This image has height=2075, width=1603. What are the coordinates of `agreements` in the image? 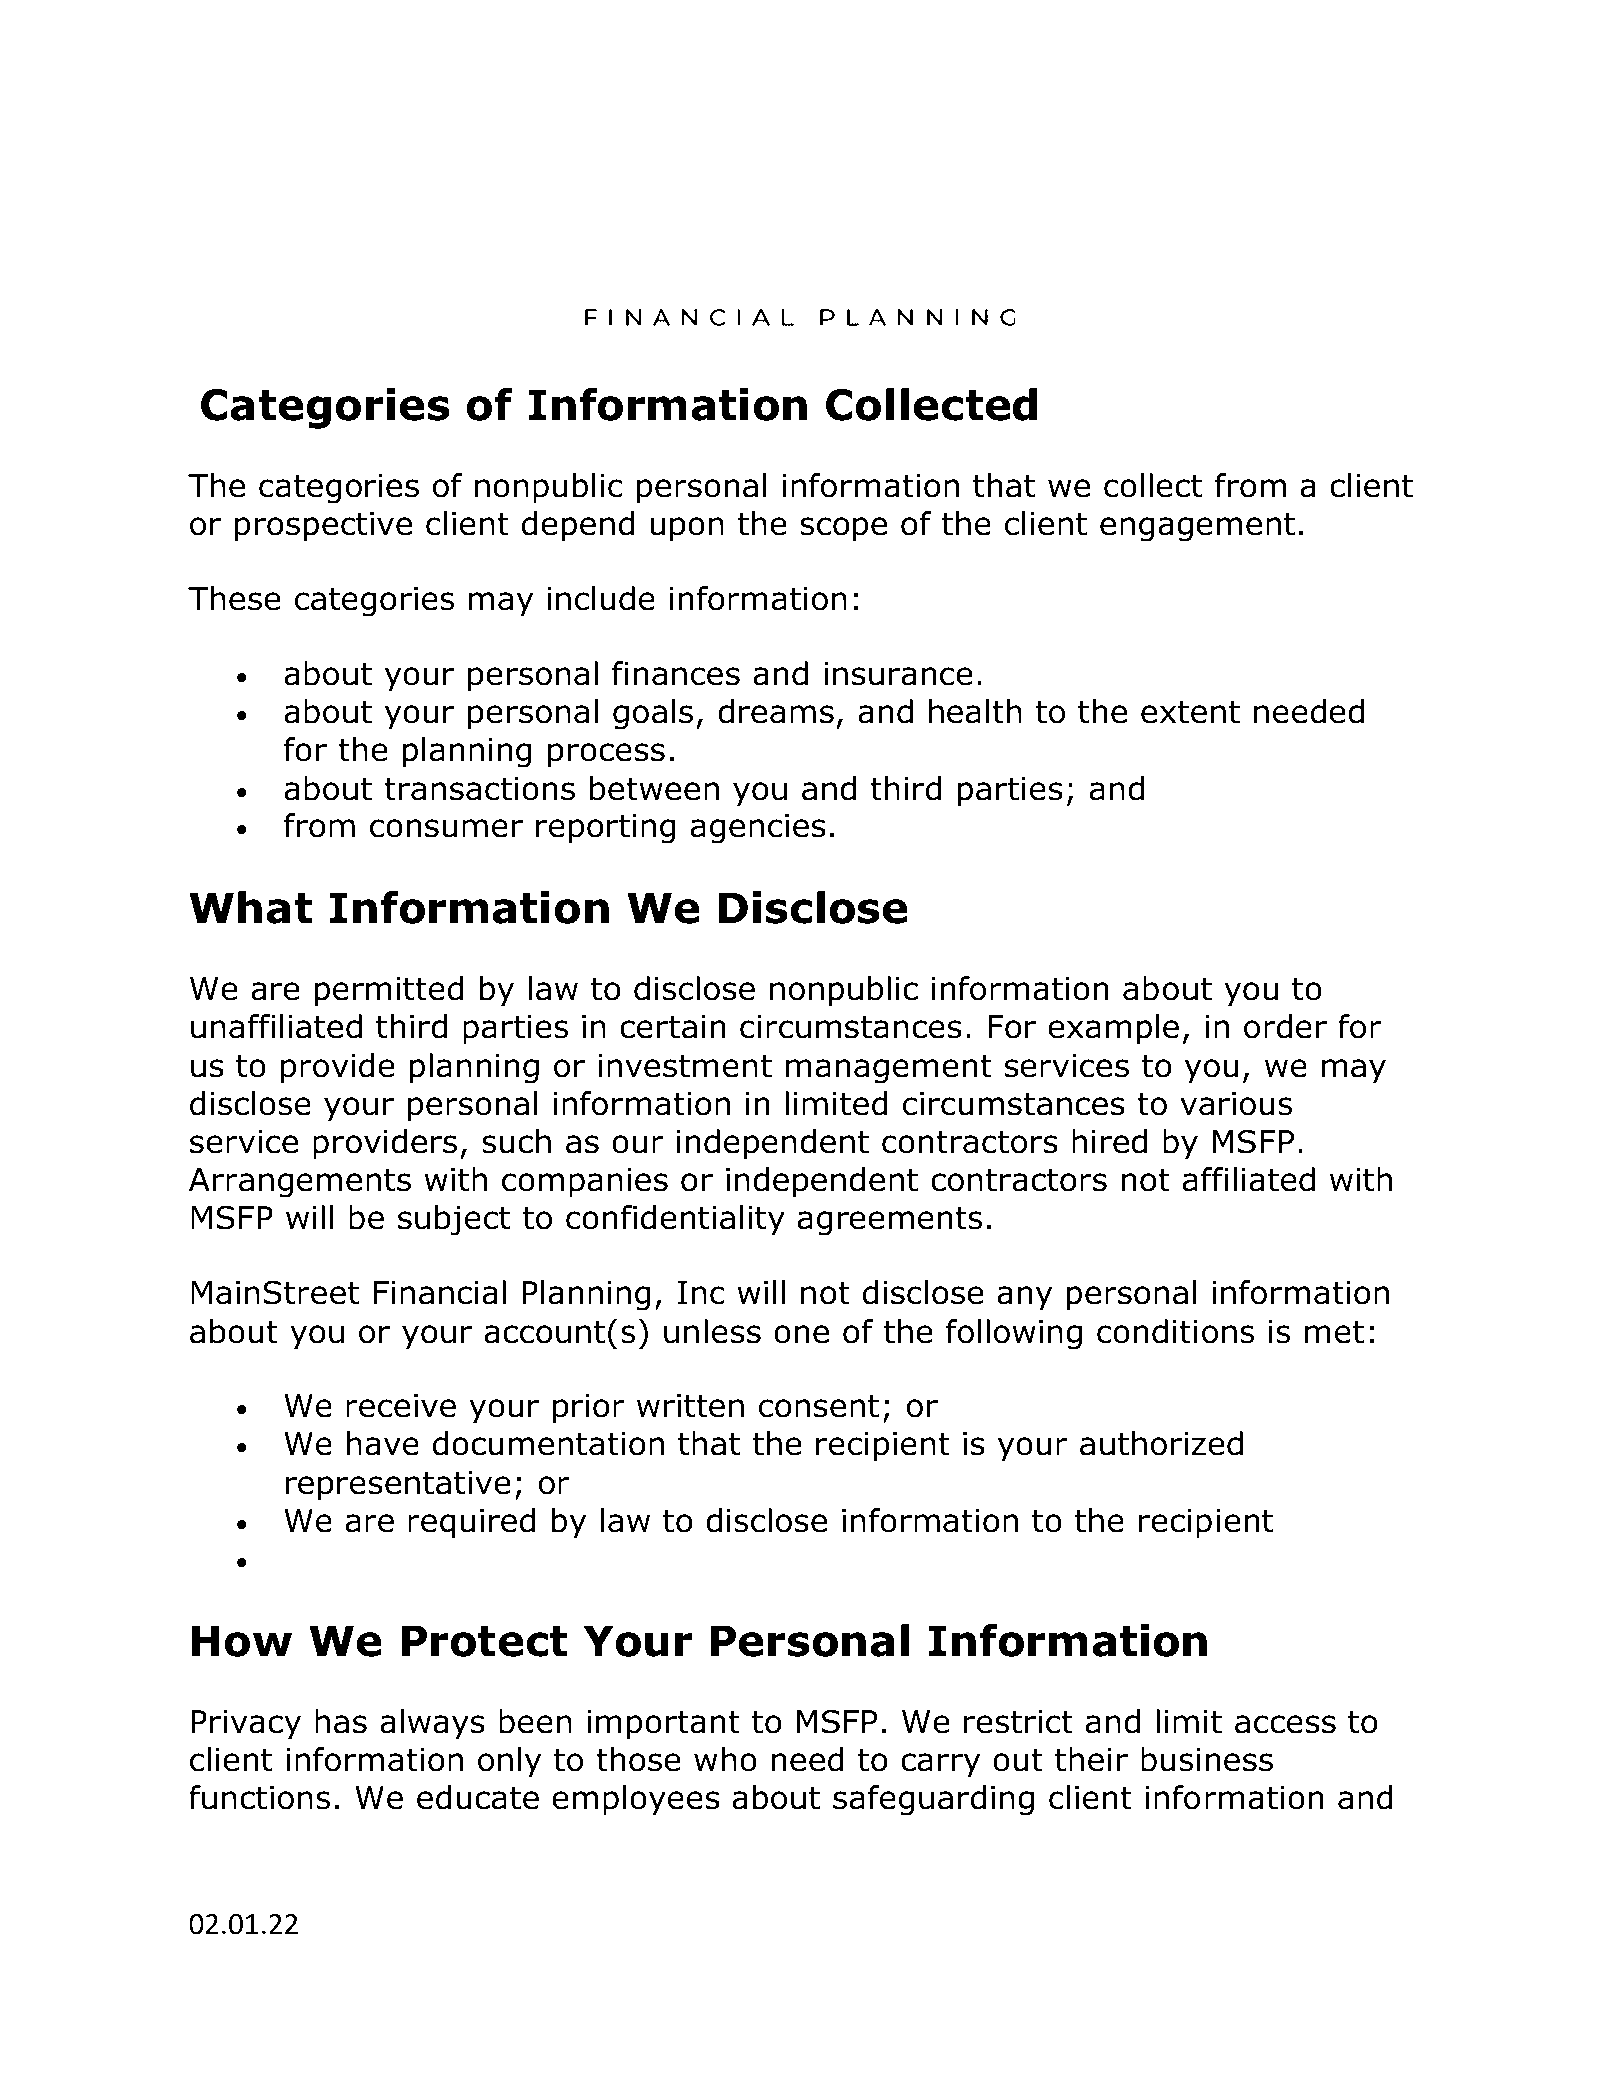 It's located at (890, 1221).
